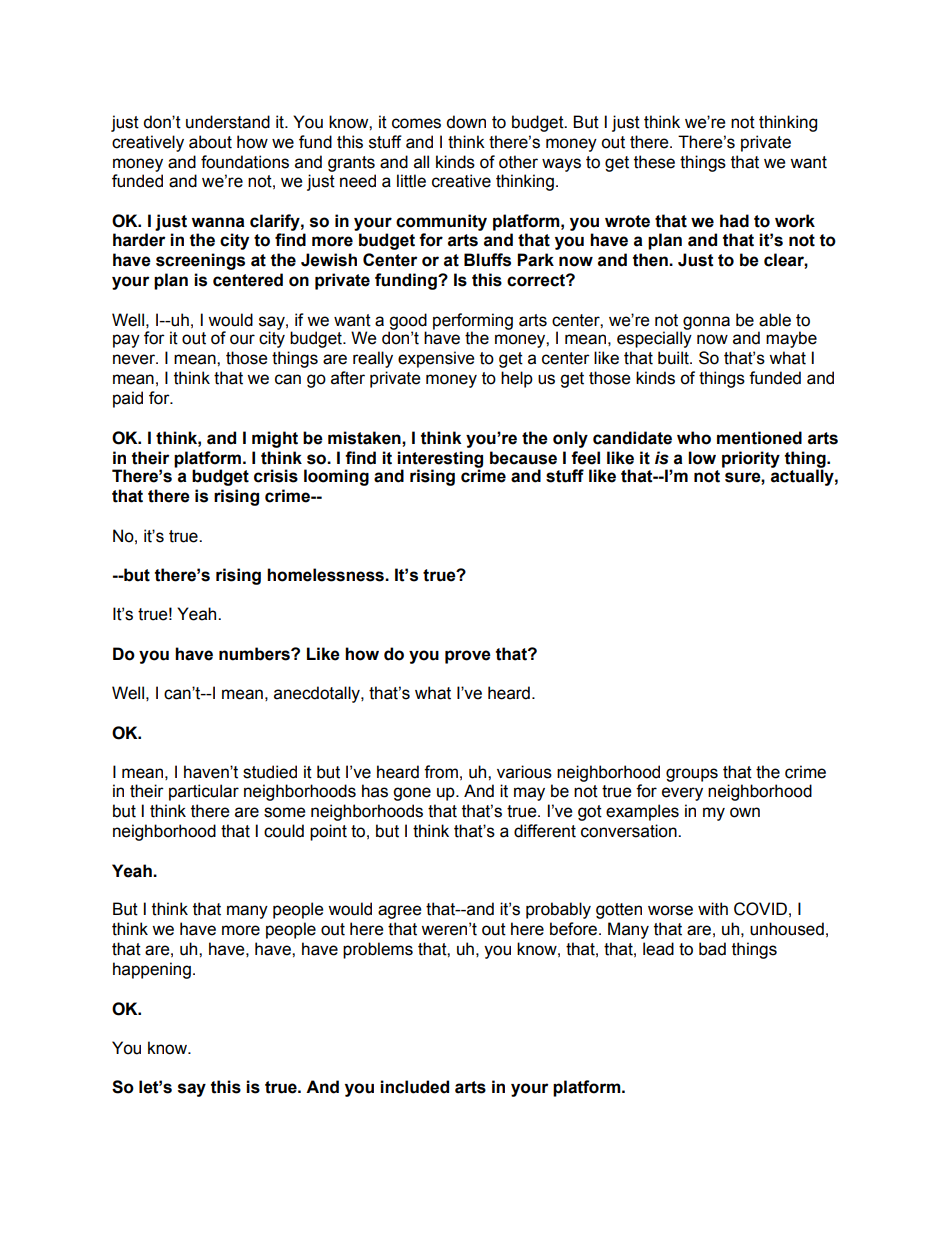 The width and height of the screenshot is (952, 1233). Describe the element at coordinates (255, 654) in the screenshot. I see `numbers` at that location.
